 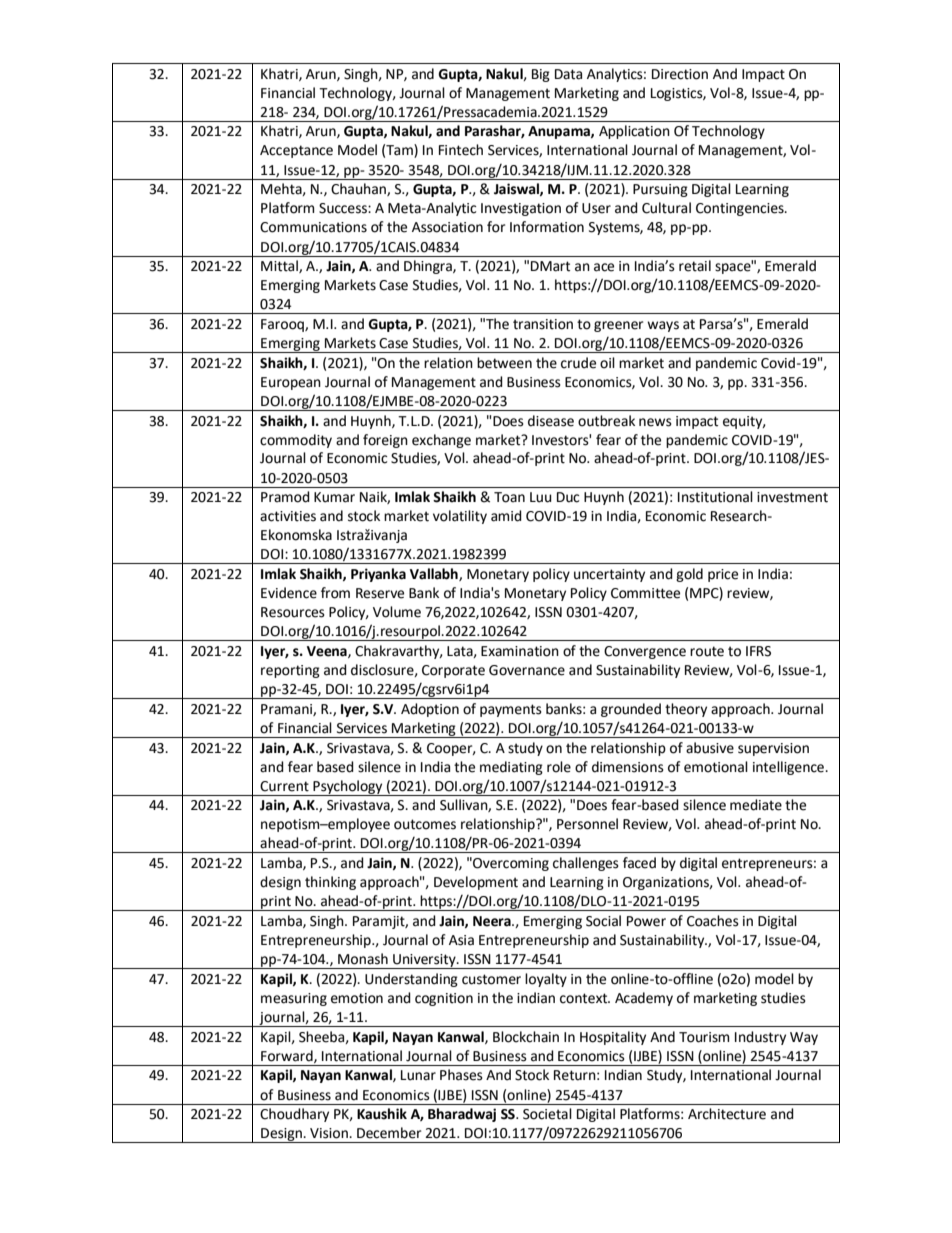 What do you see at coordinates (520, 651) in the document?
I see `Examination` at bounding box center [520, 651].
